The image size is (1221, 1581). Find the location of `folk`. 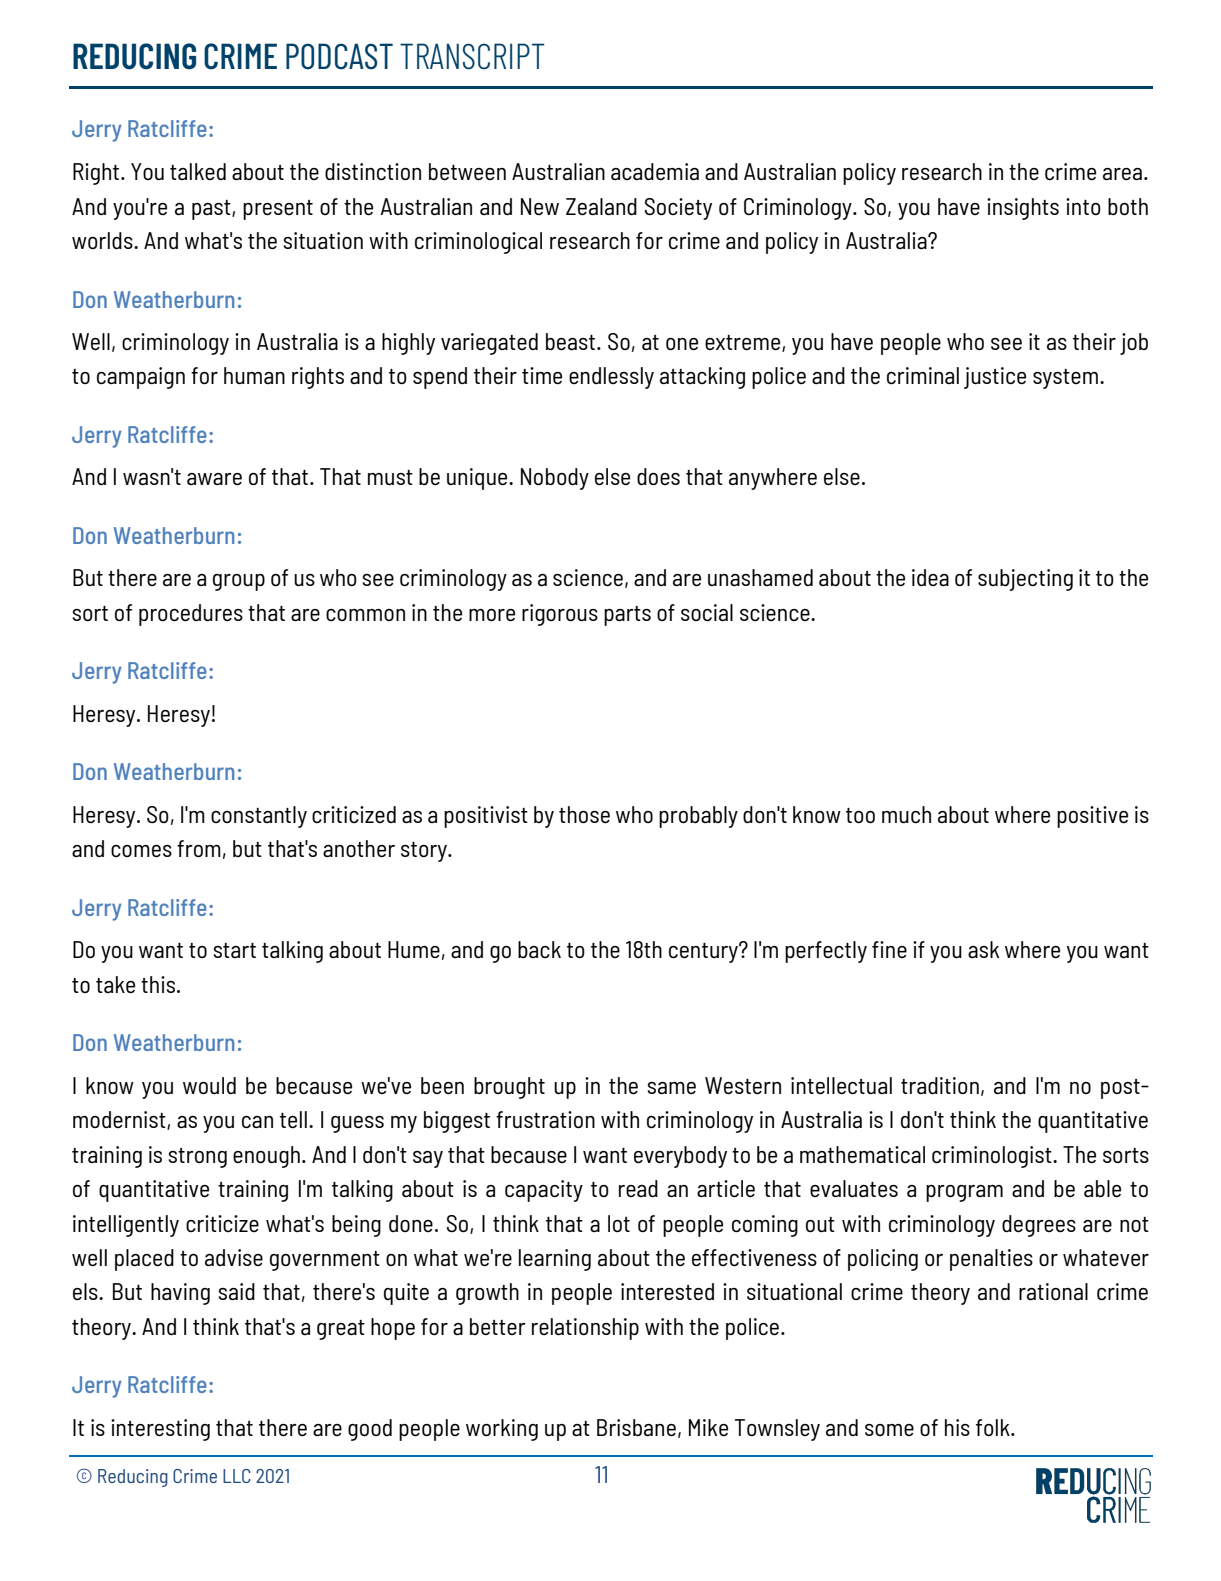

folk is located at coordinates (994, 1427).
